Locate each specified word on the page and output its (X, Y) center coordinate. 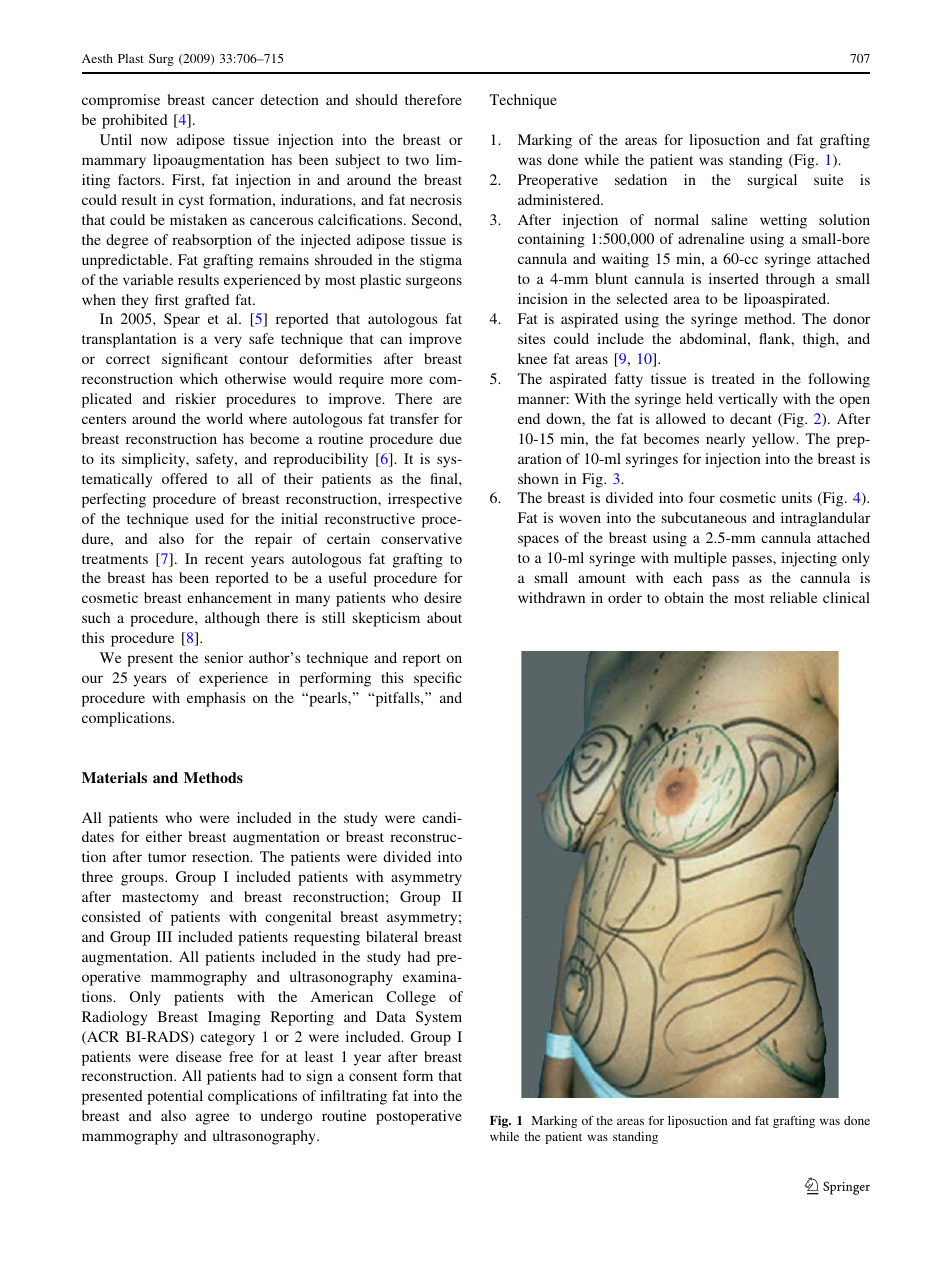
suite (829, 179)
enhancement (229, 597)
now (154, 141)
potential (175, 1097)
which (199, 378)
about (444, 617)
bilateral (392, 936)
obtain (684, 597)
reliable (794, 597)
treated (733, 378)
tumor (167, 857)
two (417, 160)
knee (532, 358)
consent (373, 1076)
